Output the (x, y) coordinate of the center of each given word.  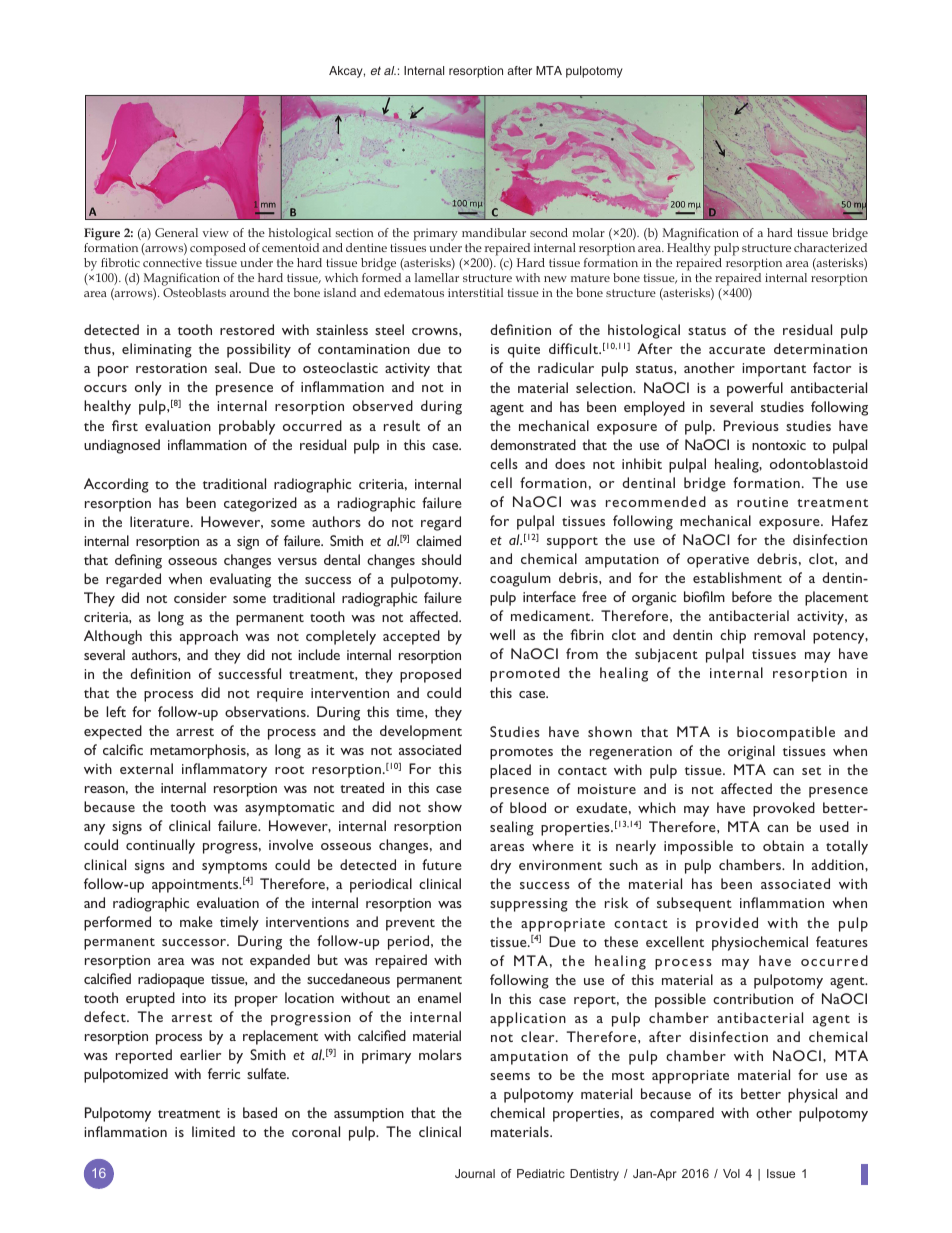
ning (149, 562)
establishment (737, 577)
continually (160, 846)
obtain (783, 845)
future (442, 864)
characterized (830, 247)
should (441, 559)
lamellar (437, 277)
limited (213, 1131)
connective (172, 262)
